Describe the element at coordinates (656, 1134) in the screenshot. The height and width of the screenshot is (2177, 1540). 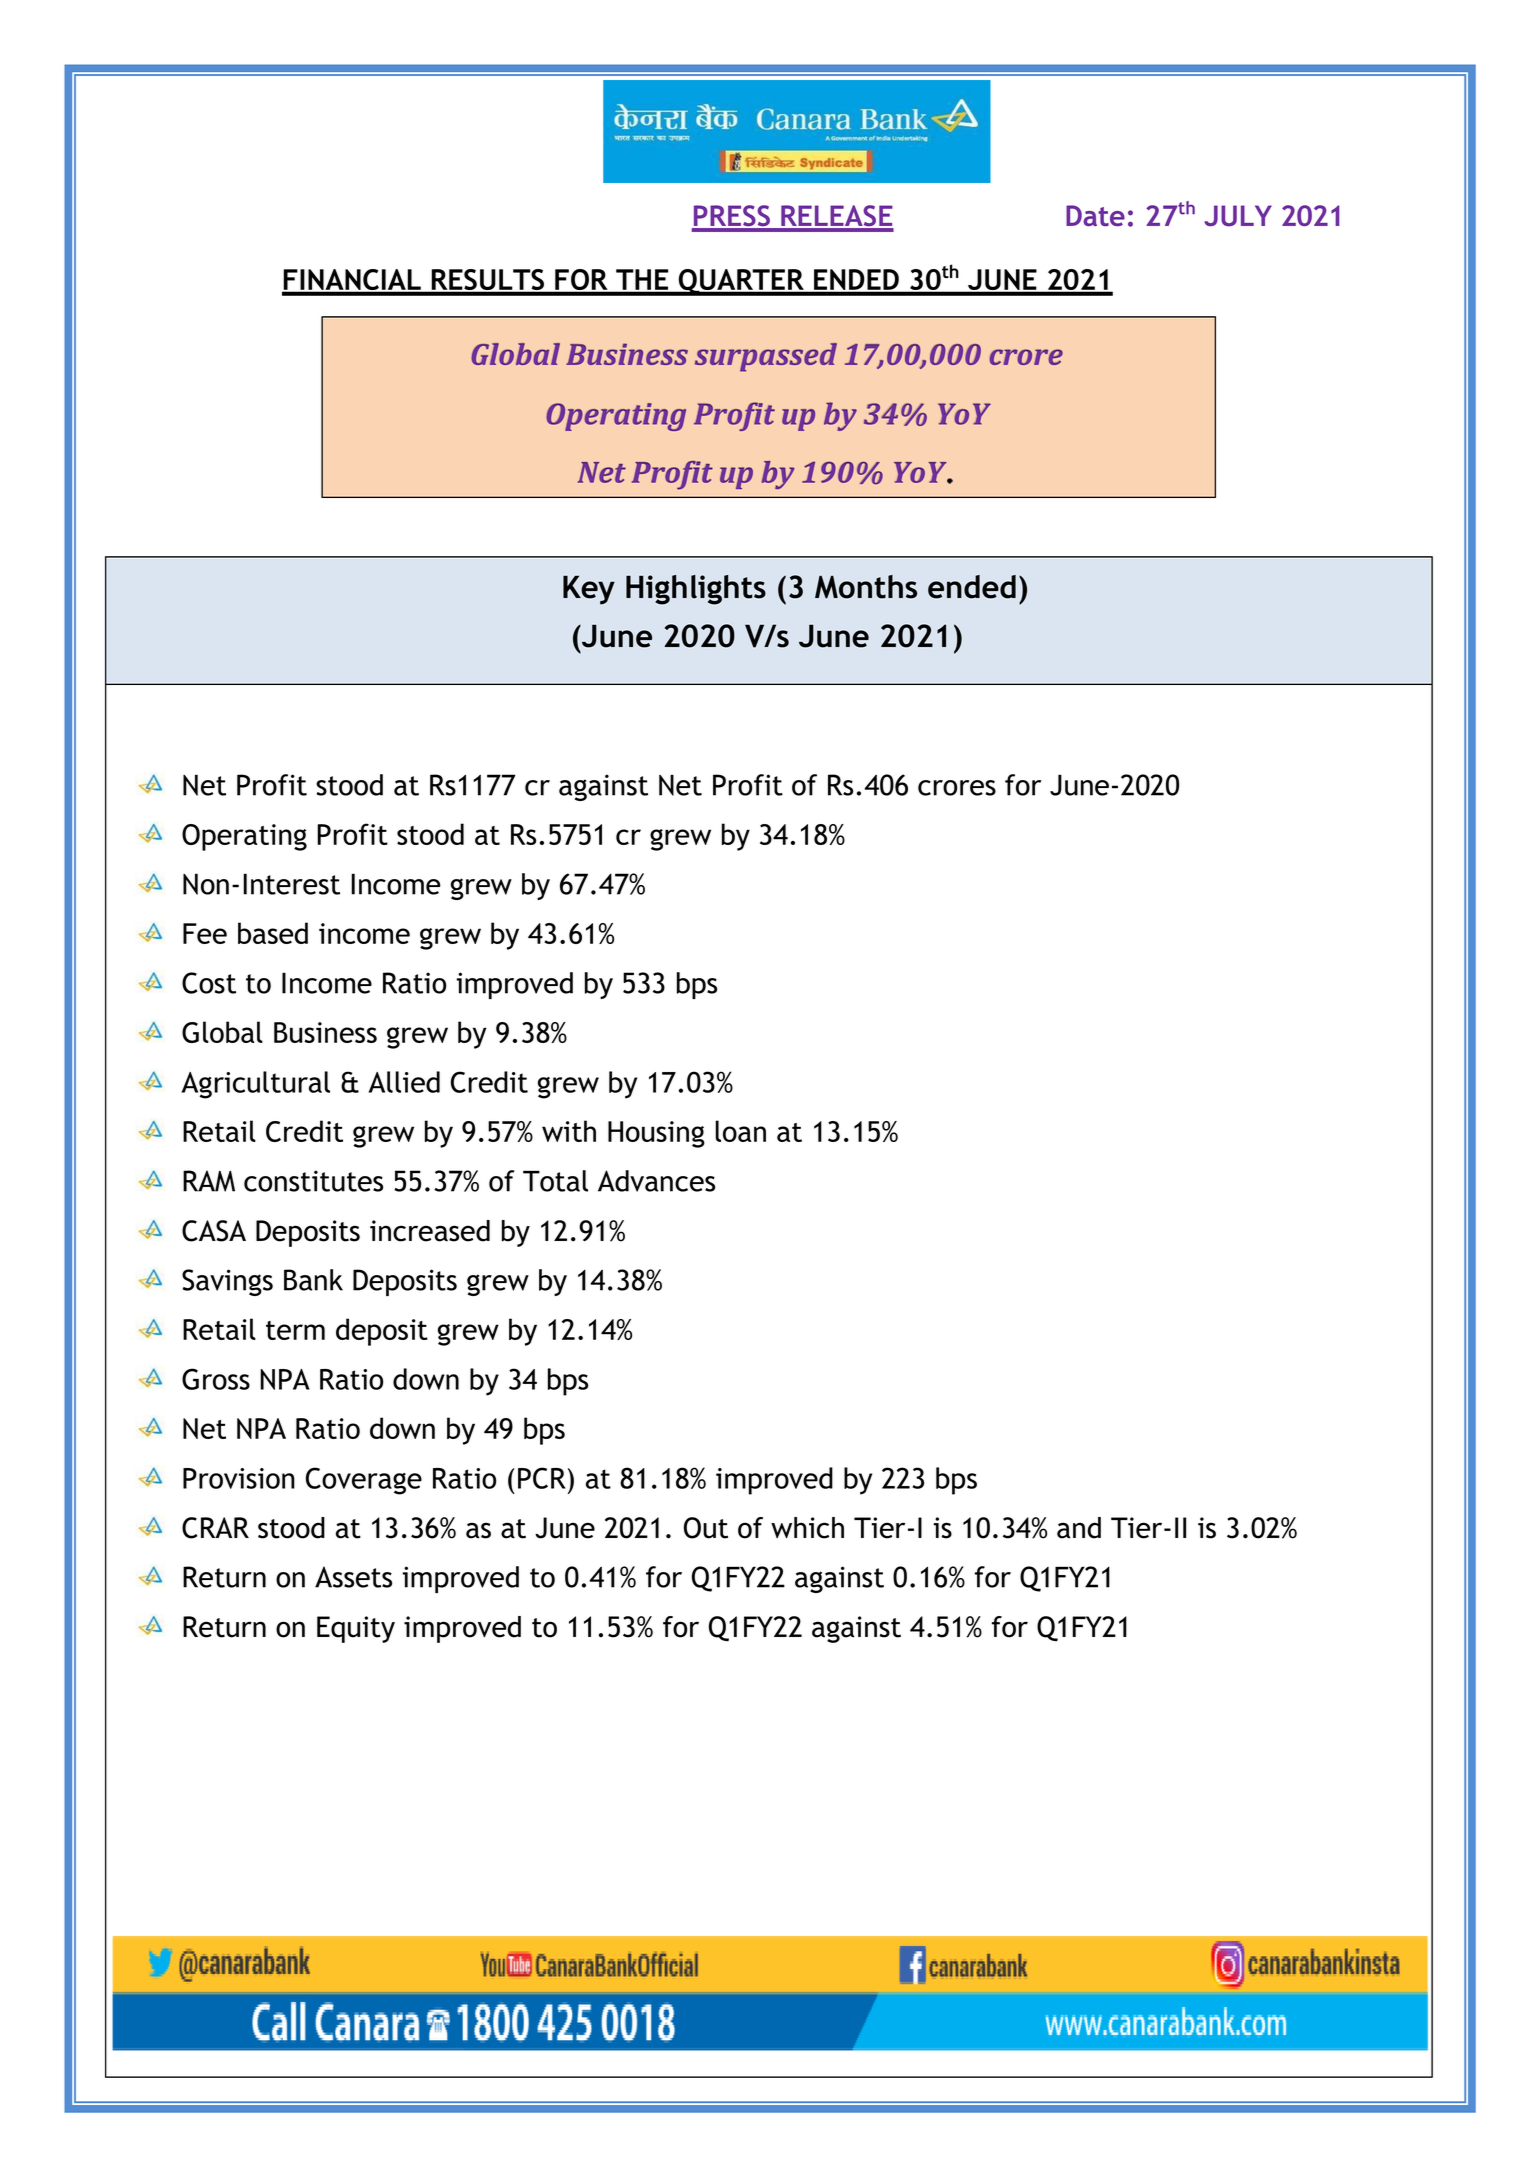
I see `Housing` at that location.
